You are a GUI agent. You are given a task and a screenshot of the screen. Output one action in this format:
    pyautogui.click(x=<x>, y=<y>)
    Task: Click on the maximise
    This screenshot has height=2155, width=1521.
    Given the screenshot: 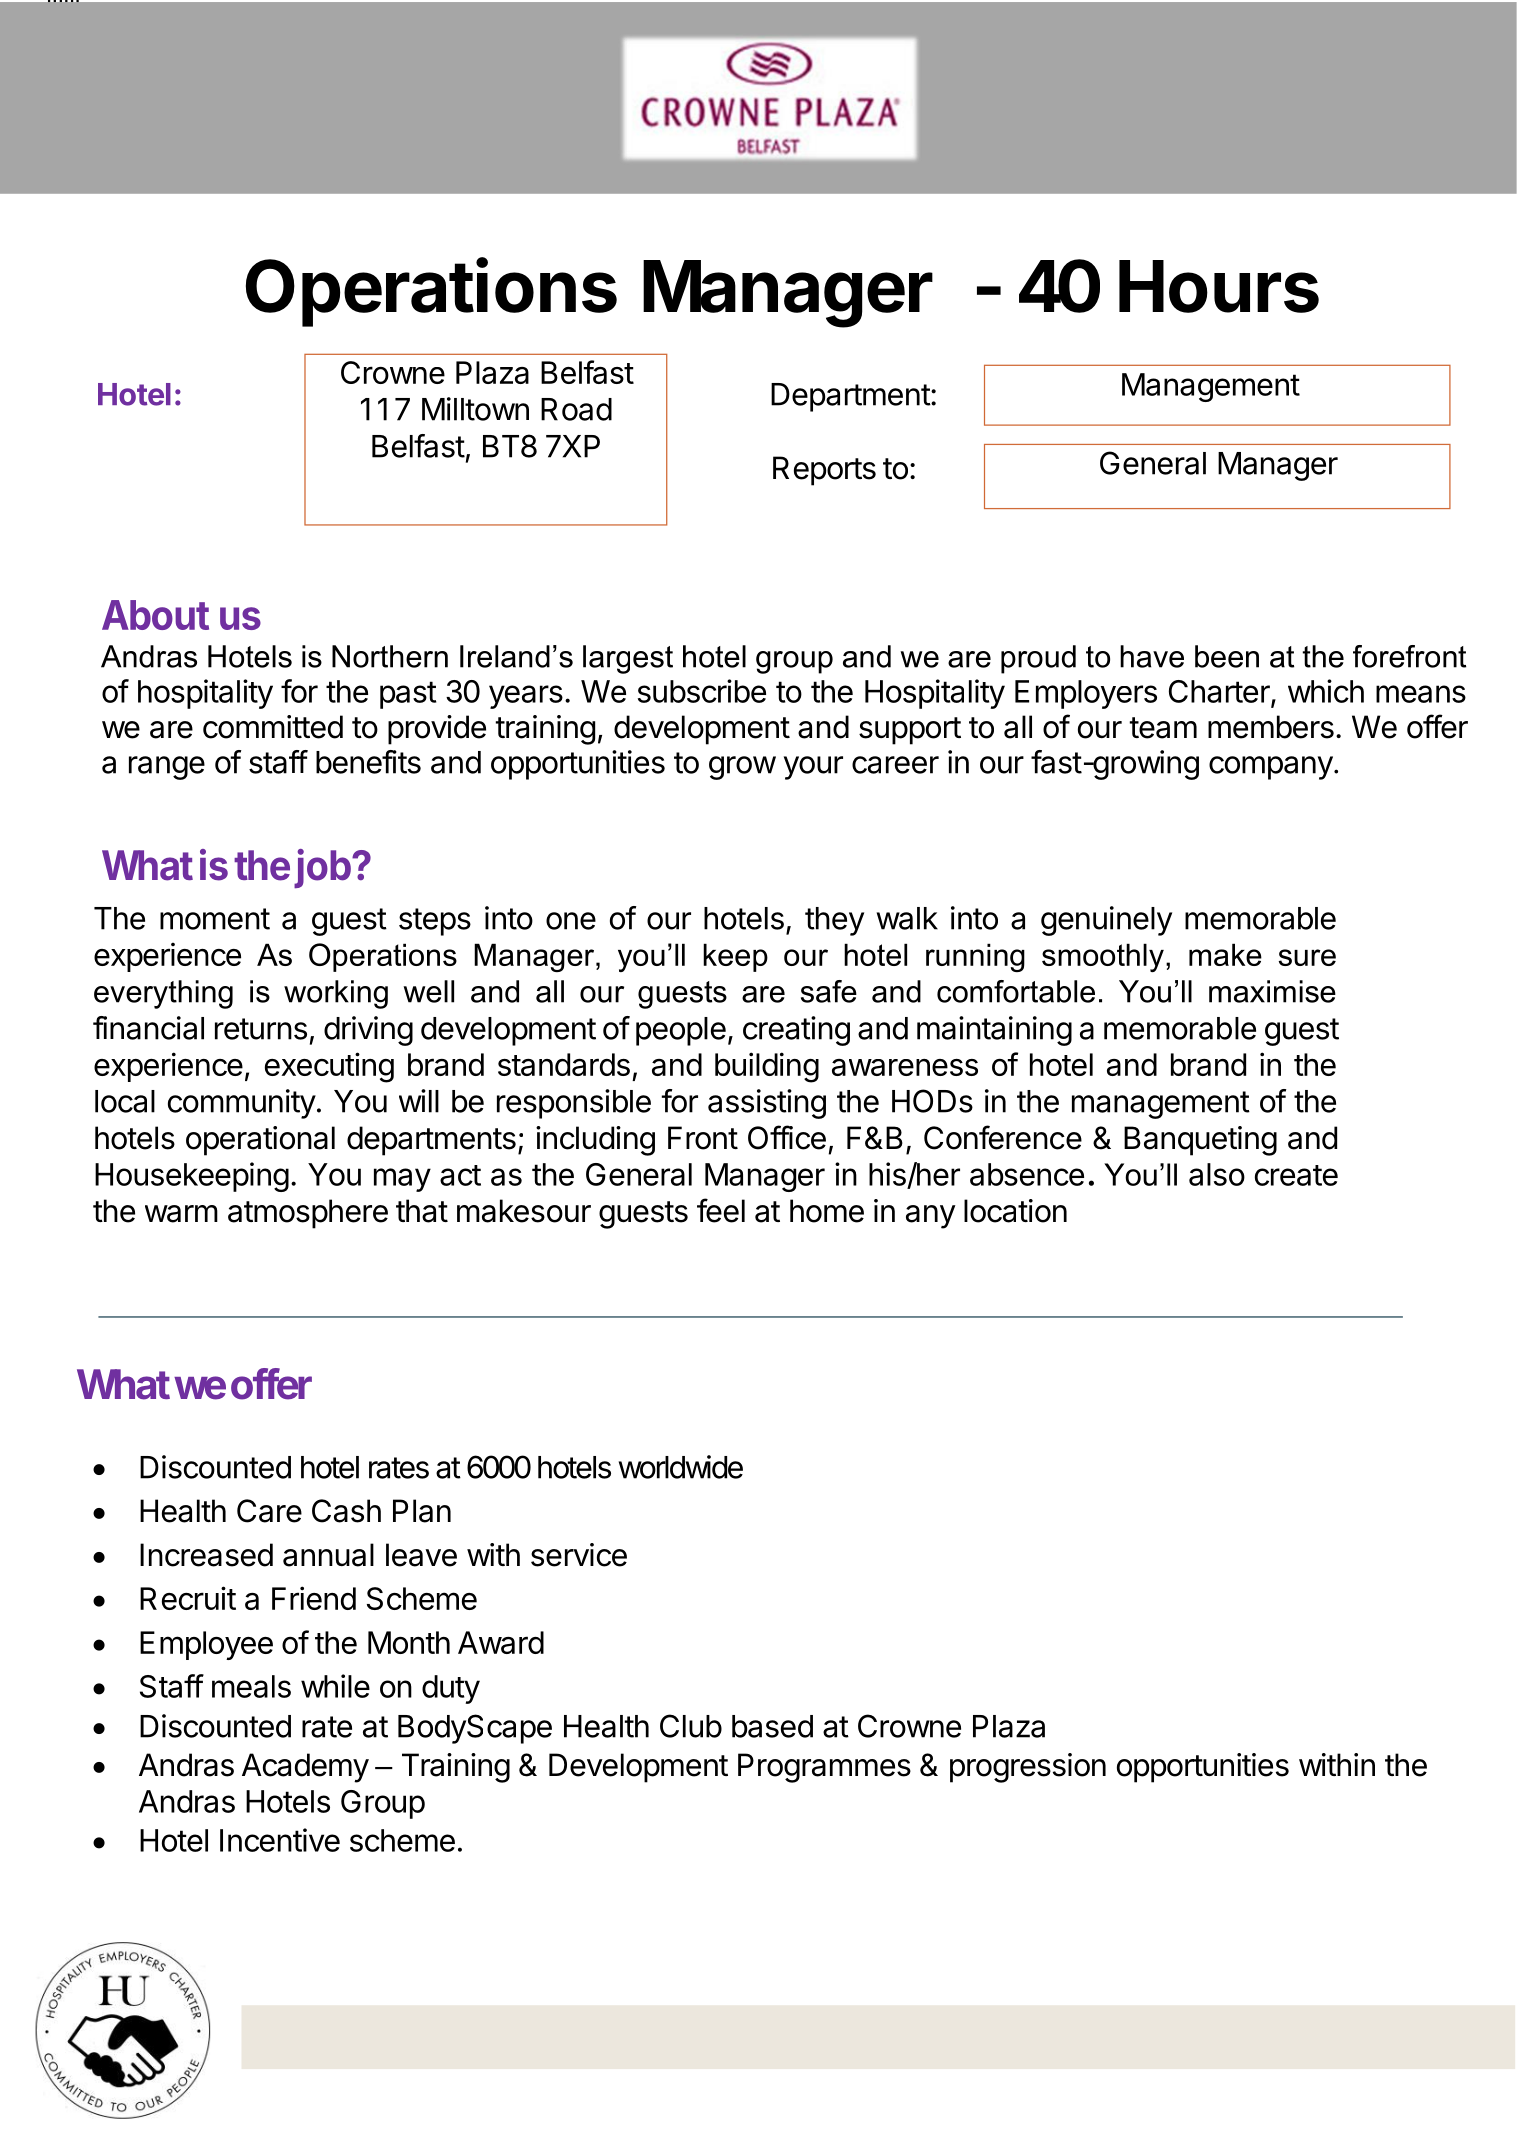 What is the action you would take?
    pyautogui.click(x=1272, y=991)
